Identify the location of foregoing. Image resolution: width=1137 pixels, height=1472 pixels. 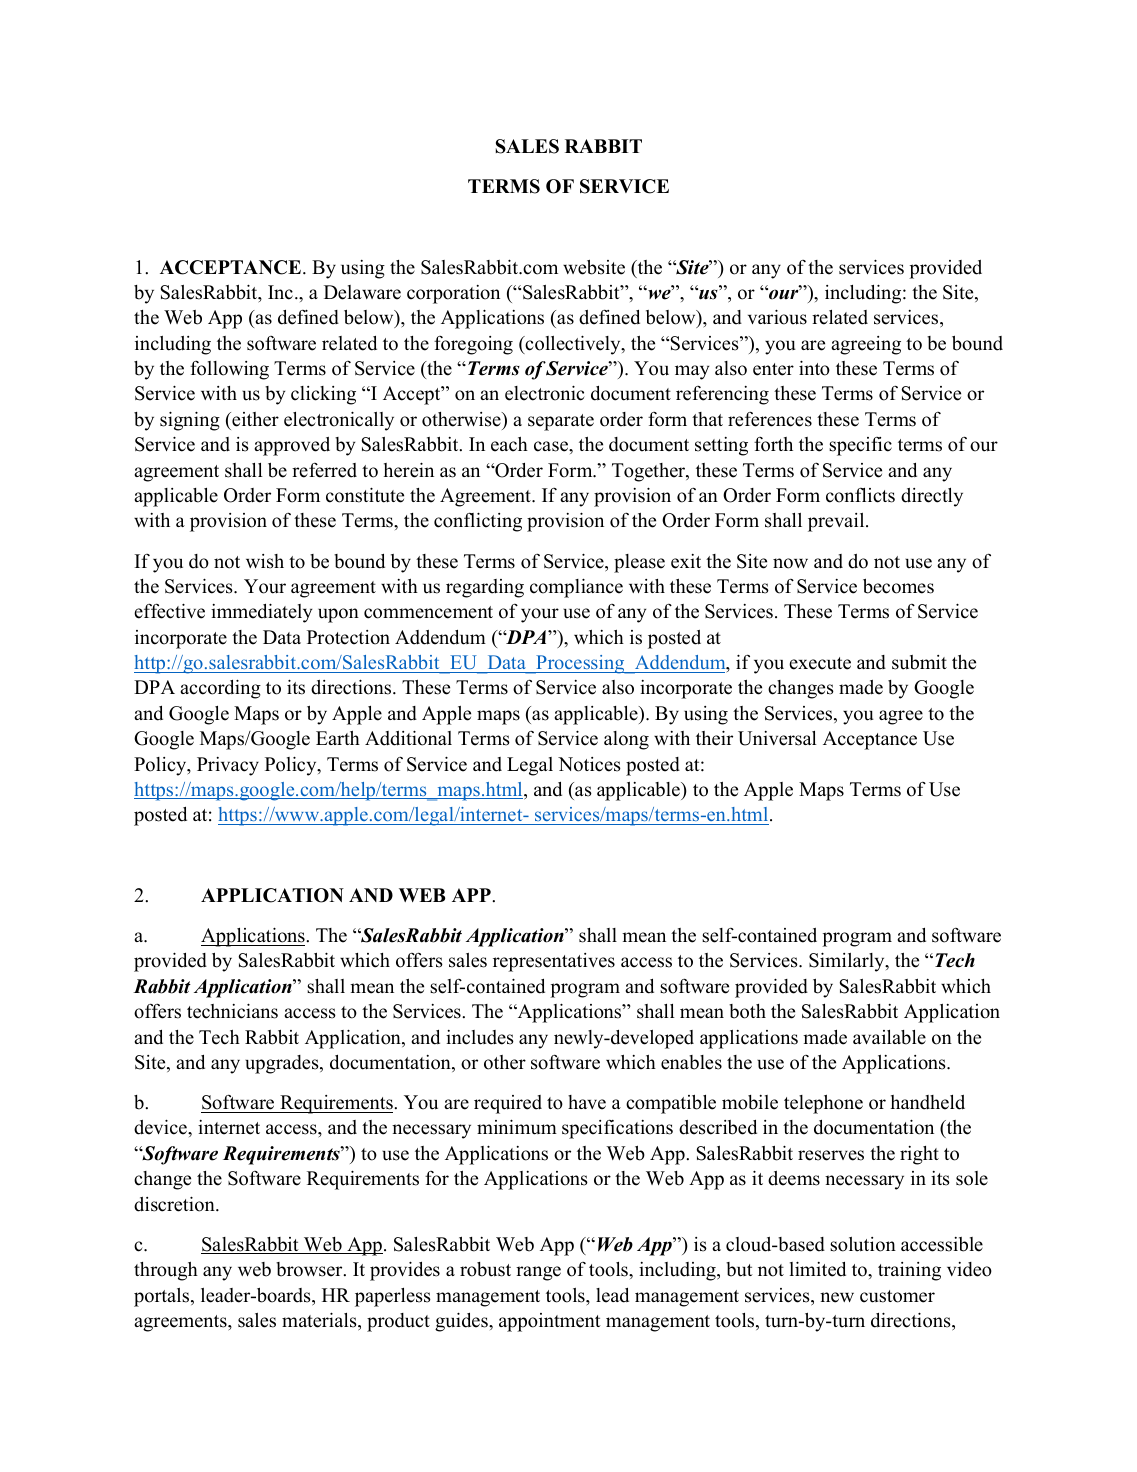
(473, 345).
